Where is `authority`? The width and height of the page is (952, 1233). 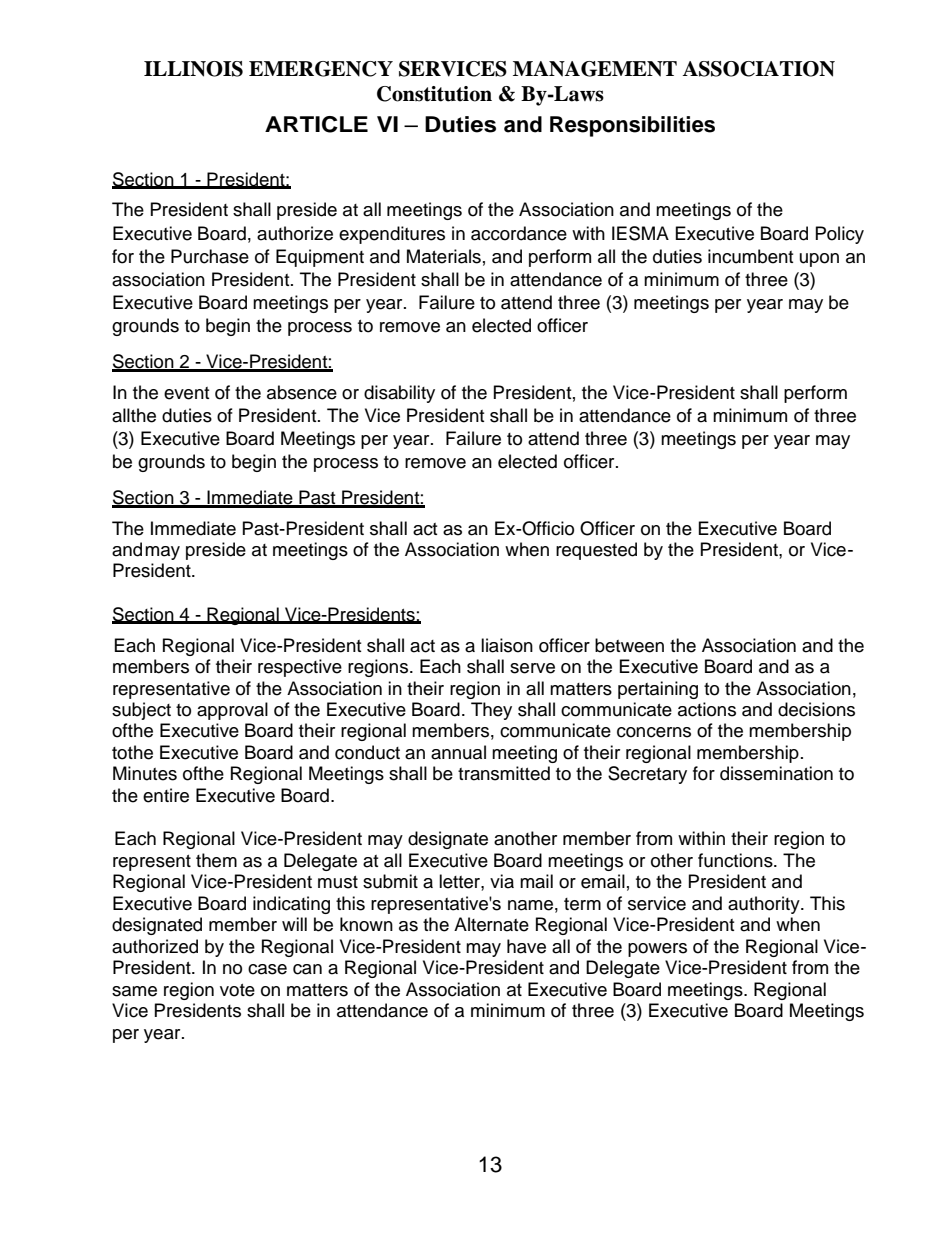 authority is located at coordinates (765, 905).
